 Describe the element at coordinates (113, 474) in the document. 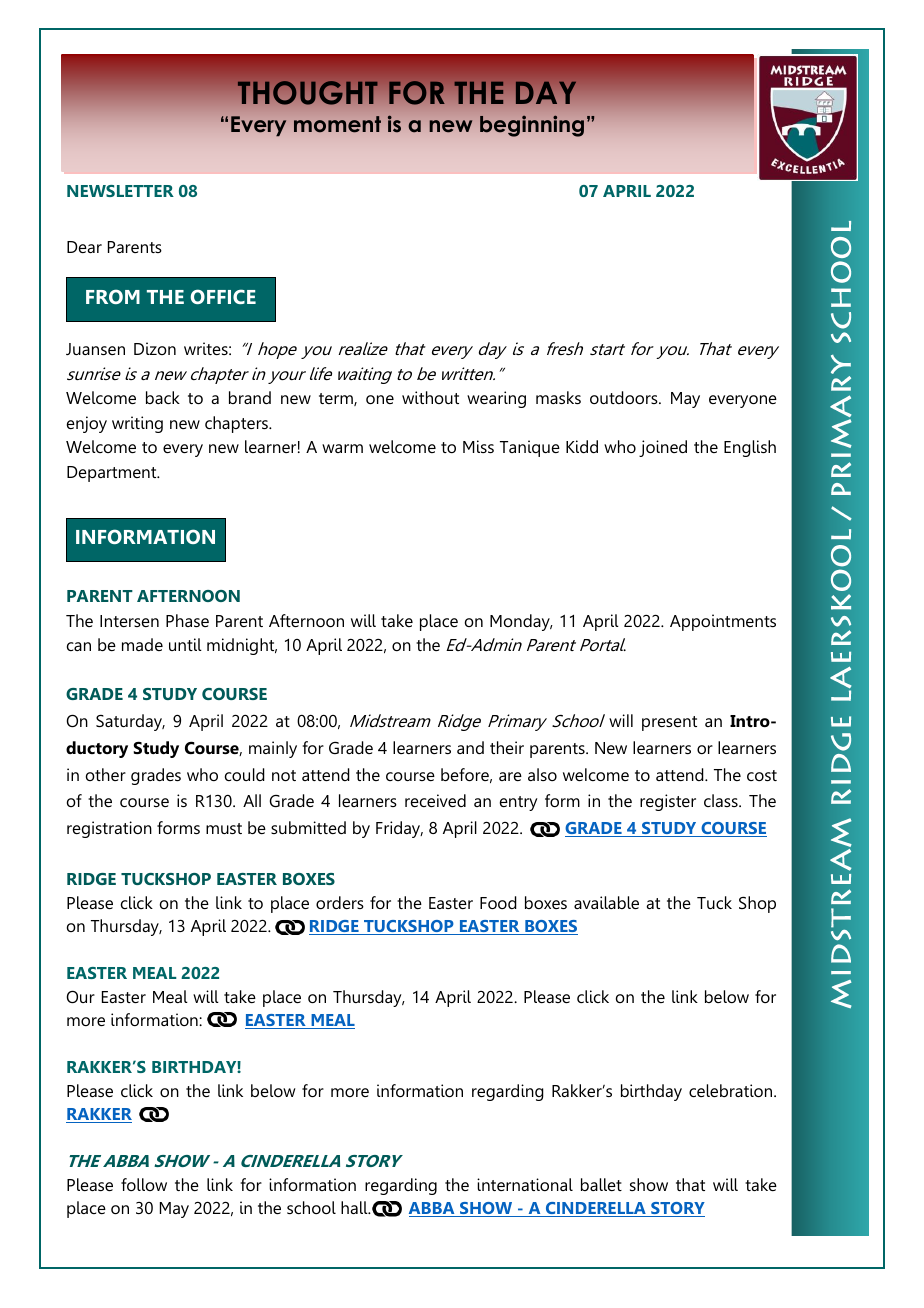

I see `Department` at that location.
